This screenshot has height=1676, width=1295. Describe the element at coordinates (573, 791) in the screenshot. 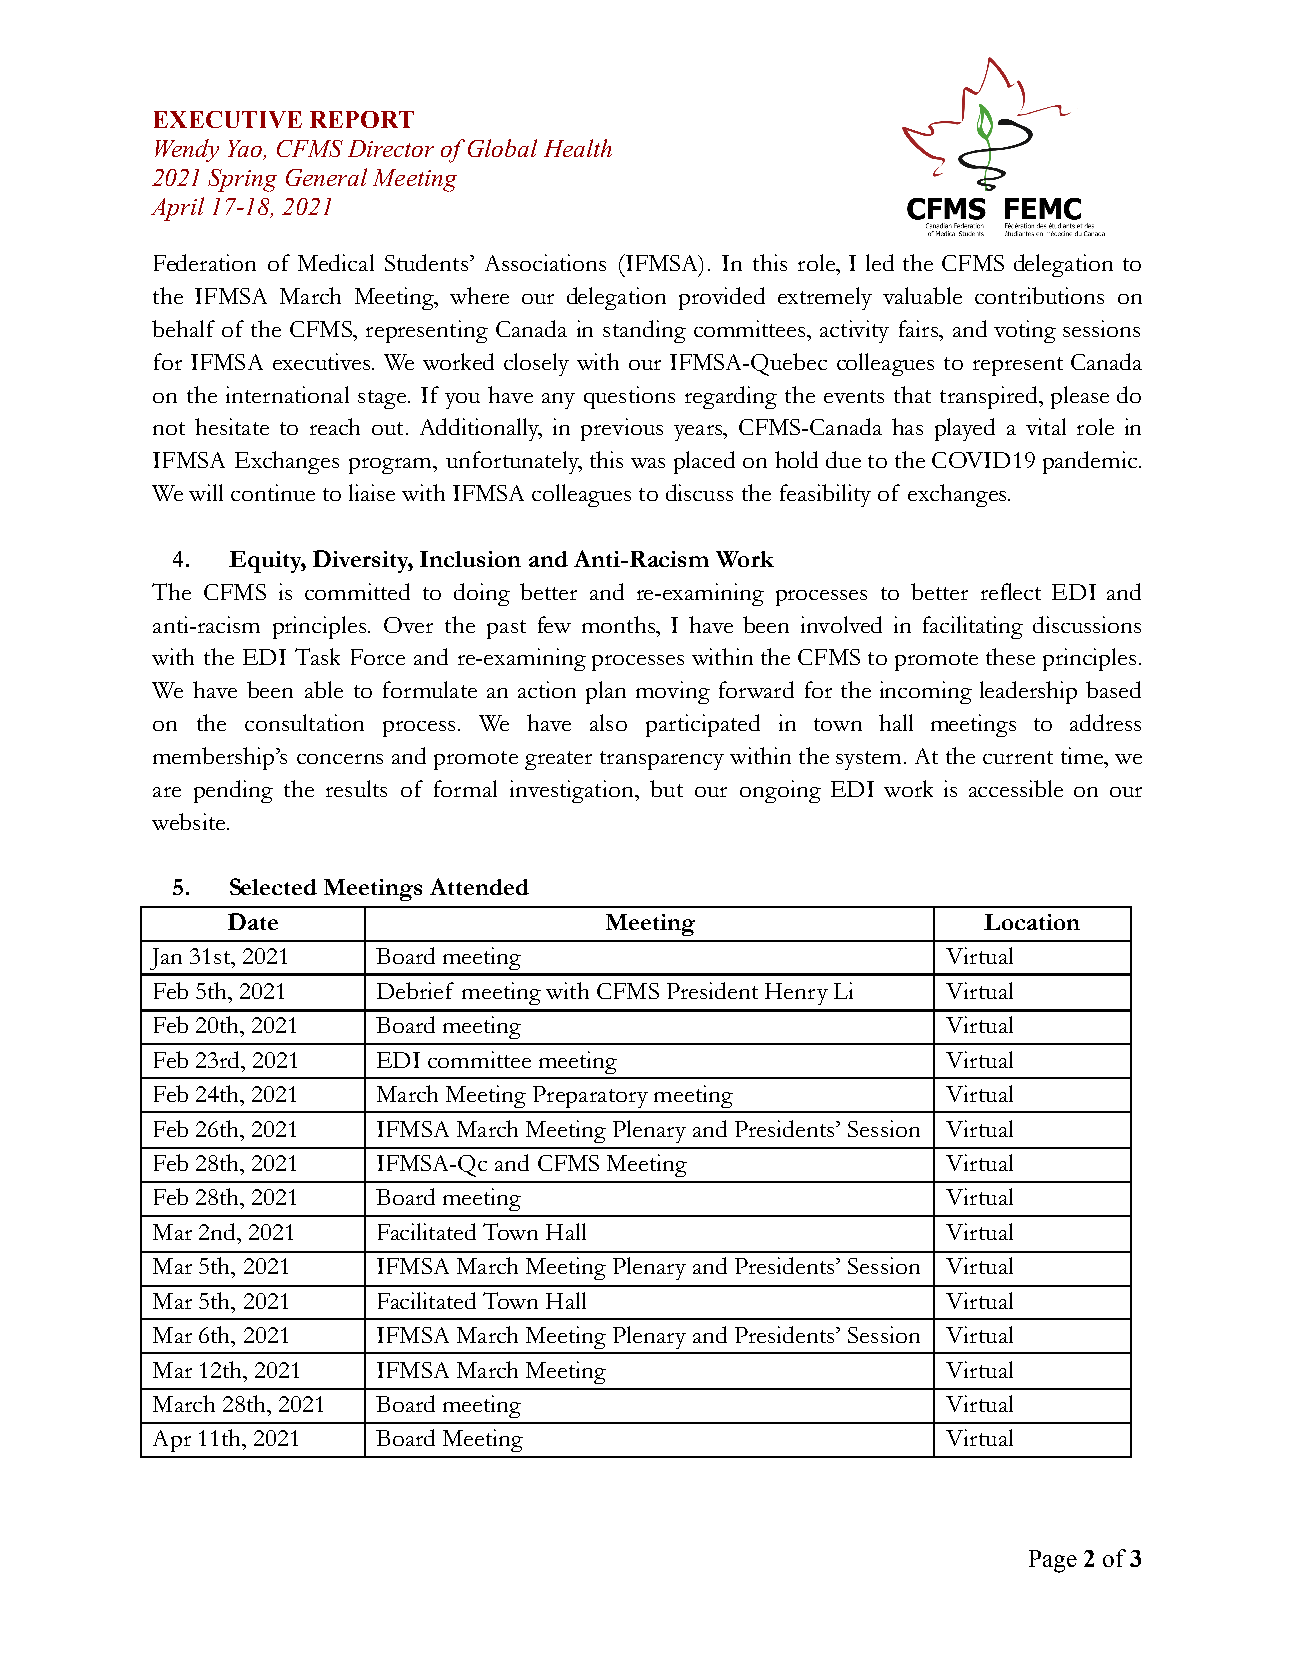

I see `investigation` at that location.
